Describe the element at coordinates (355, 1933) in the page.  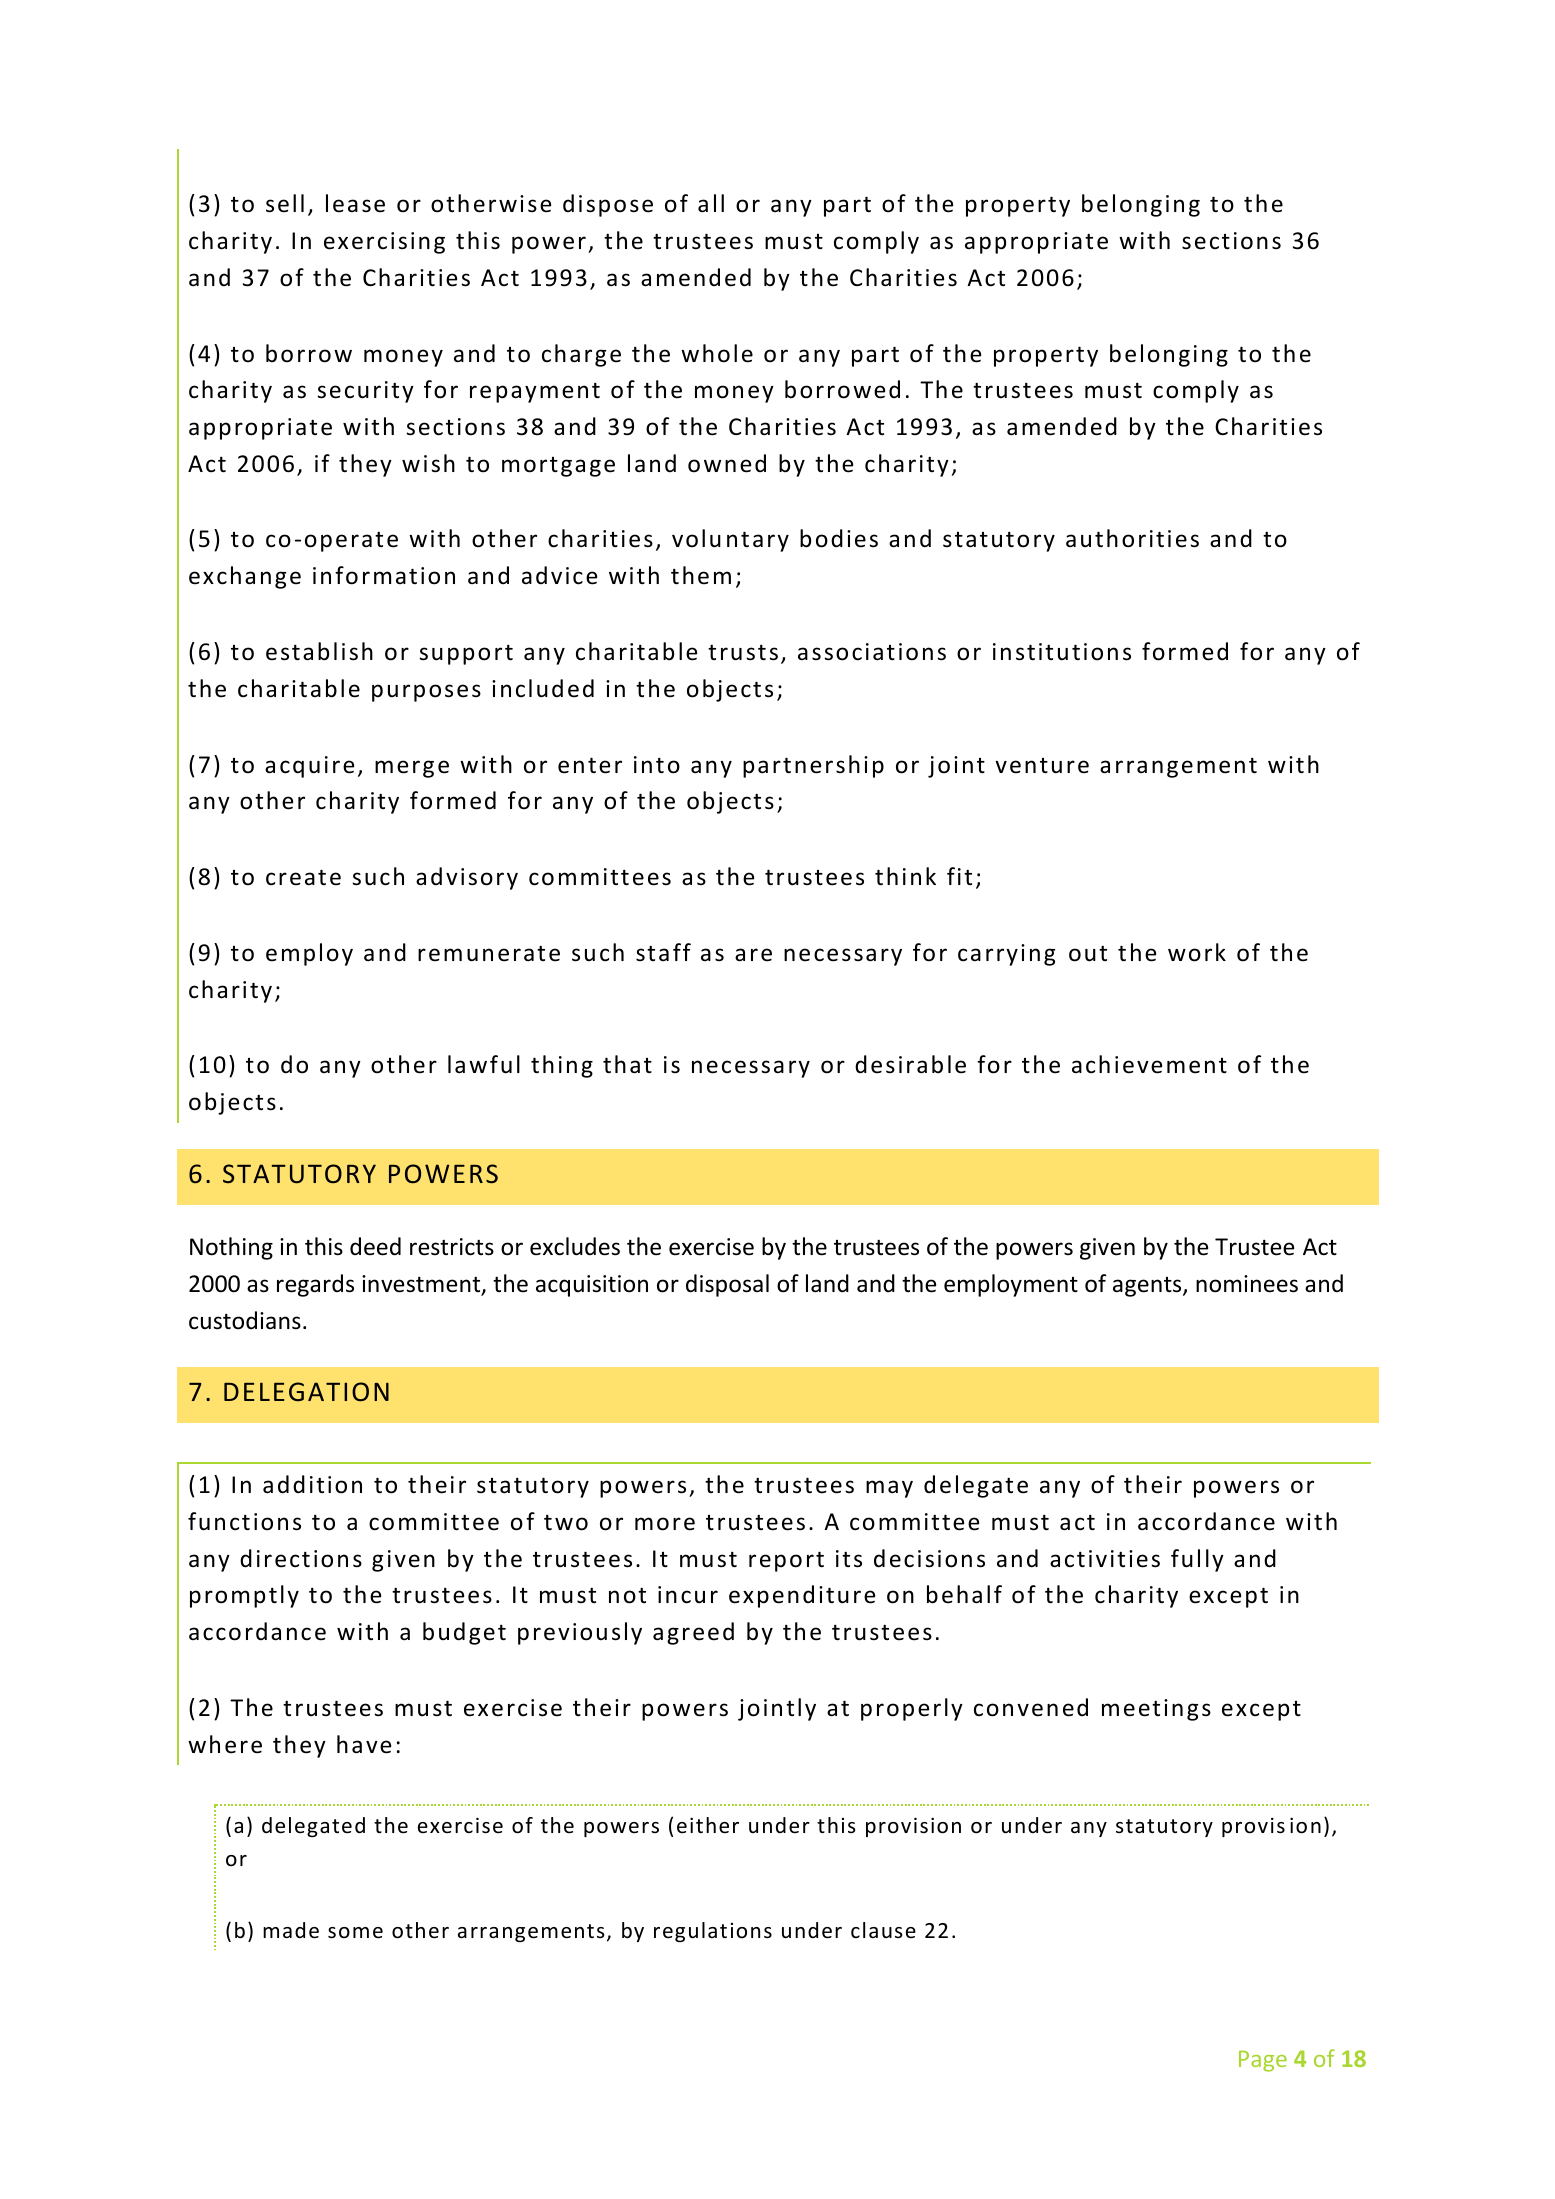
I see `some` at that location.
